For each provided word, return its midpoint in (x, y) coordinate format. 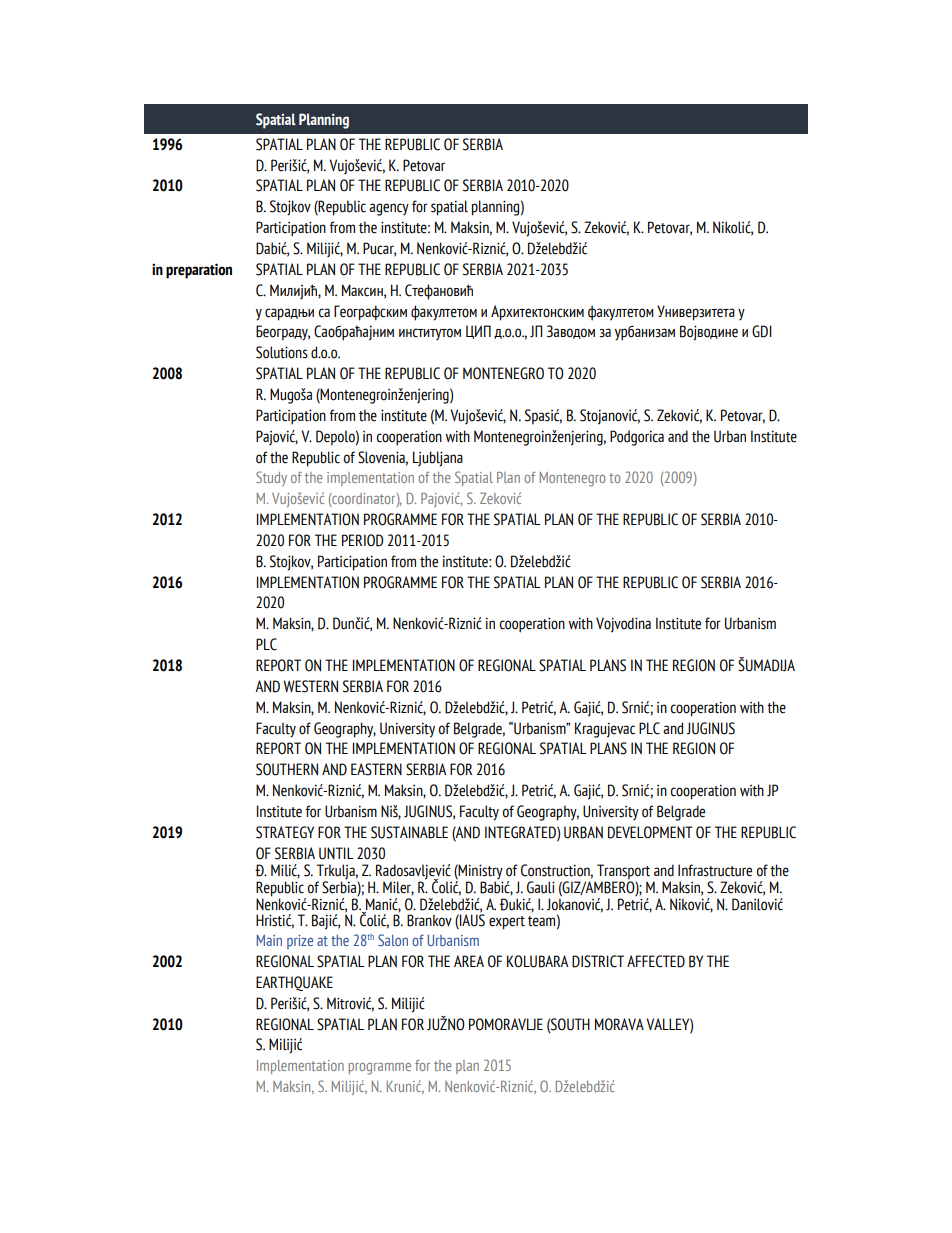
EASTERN (376, 769)
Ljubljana (438, 459)
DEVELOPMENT (650, 832)
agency (389, 209)
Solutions (282, 352)
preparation (199, 271)
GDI (762, 331)
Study (271, 478)
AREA (469, 961)
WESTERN (310, 686)
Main (269, 940)
